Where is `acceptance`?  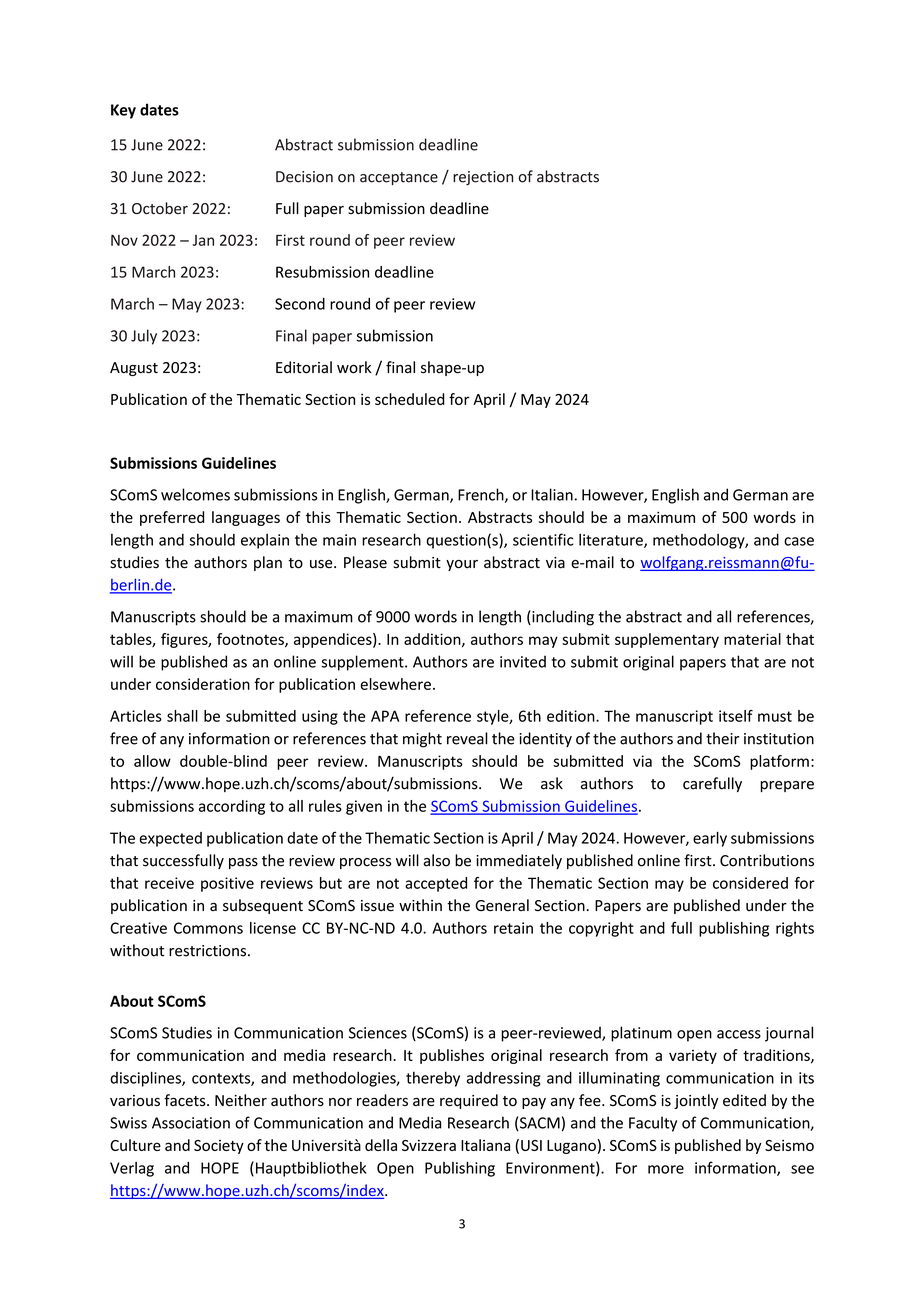 acceptance is located at coordinates (399, 178).
